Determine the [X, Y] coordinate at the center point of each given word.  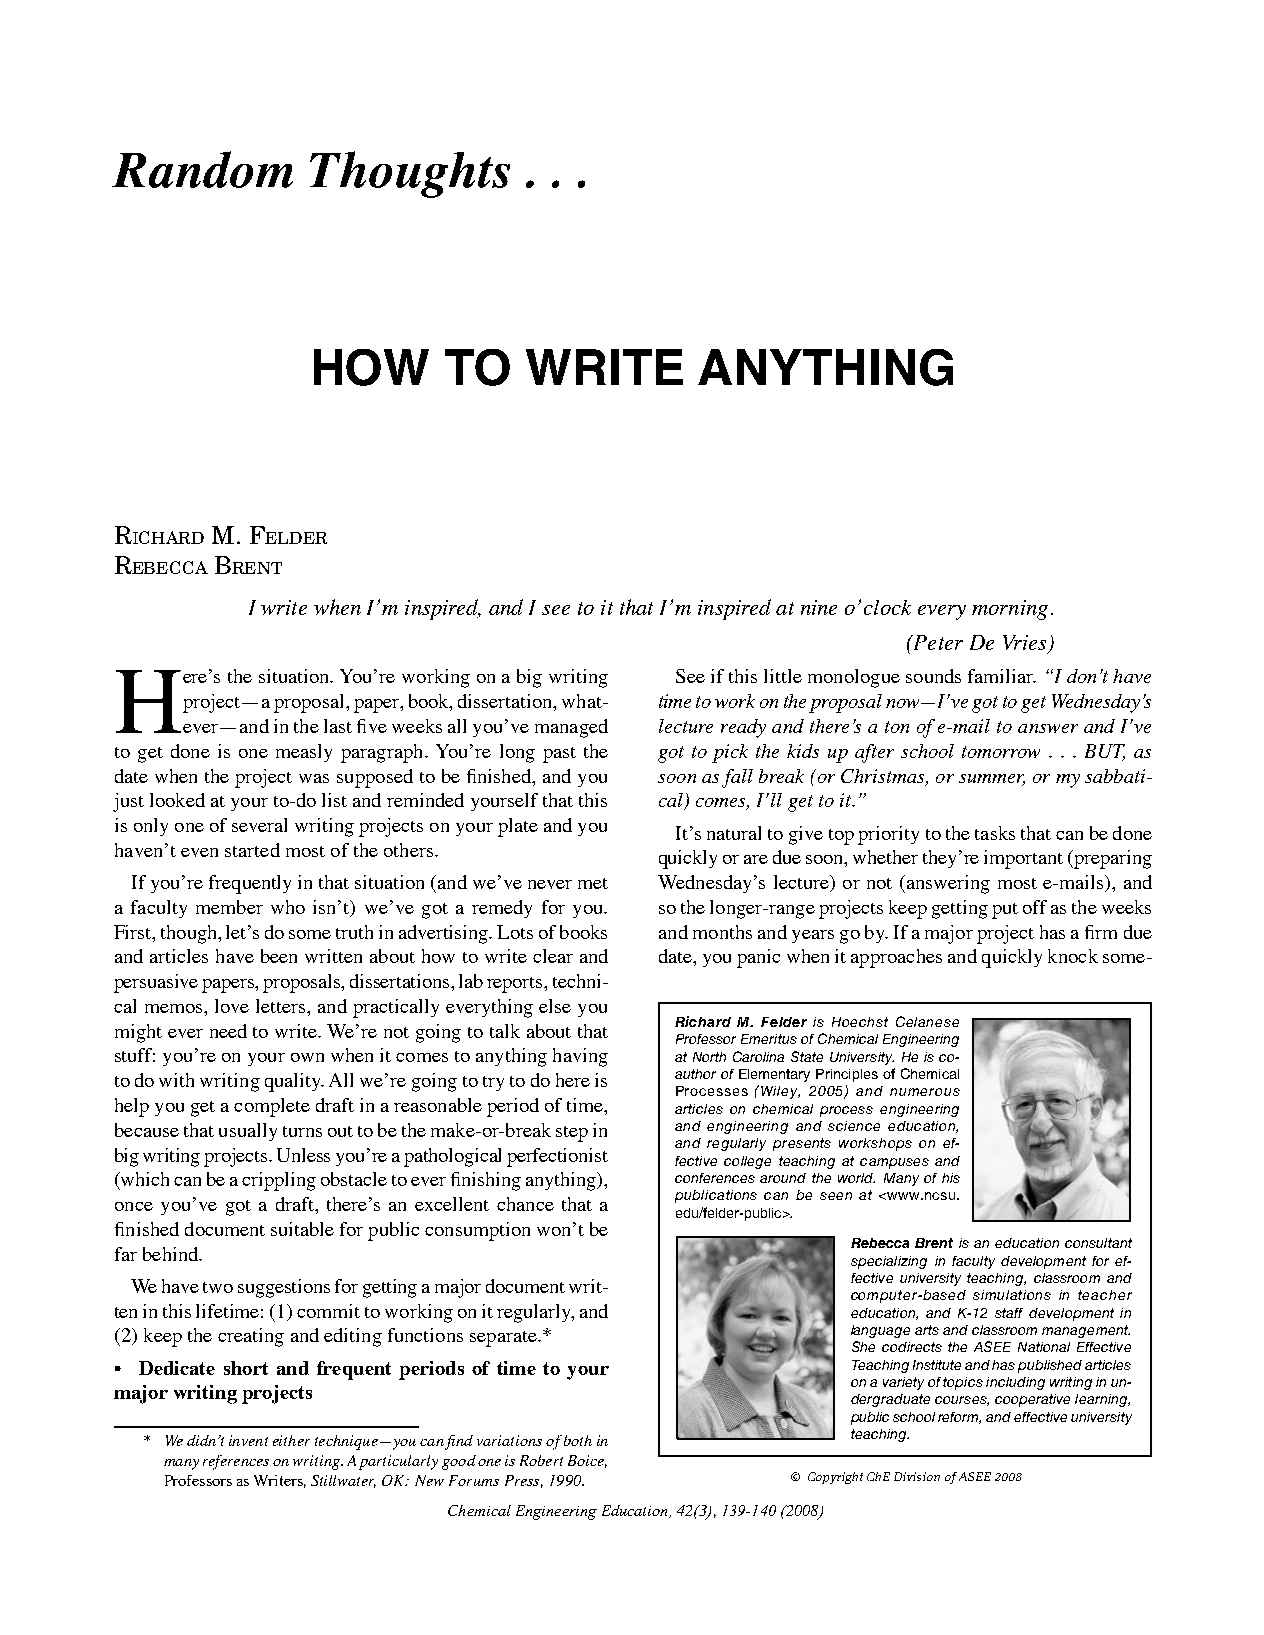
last [338, 726]
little [783, 676]
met [593, 883]
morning [1010, 610]
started [252, 850]
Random [202, 169]
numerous [925, 1092]
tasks [995, 833]
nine [819, 607]
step [572, 1134]
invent [248, 1440]
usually [248, 1132]
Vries [1026, 644]
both [578, 1440]
